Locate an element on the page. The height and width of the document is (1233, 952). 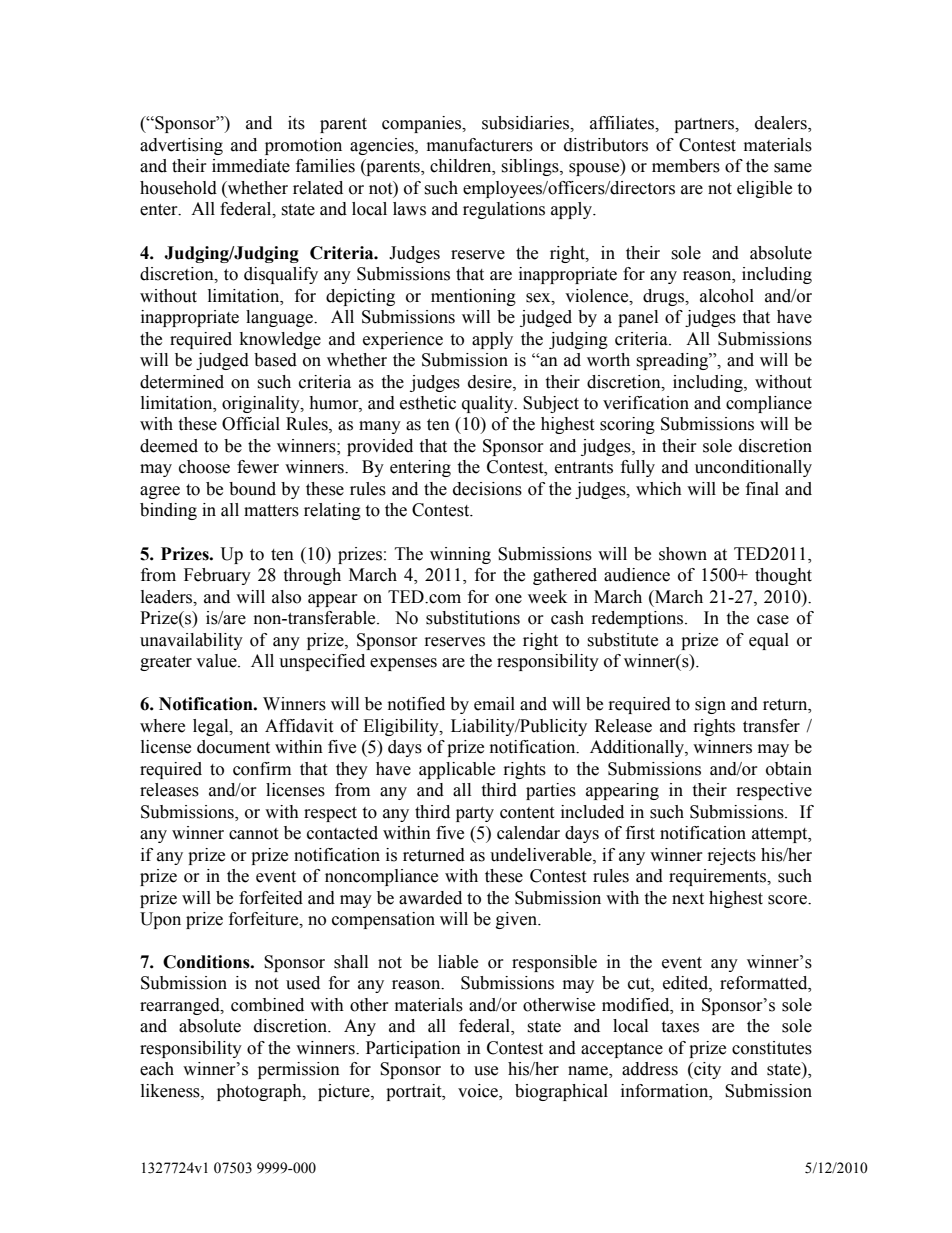
members is located at coordinates (686, 166).
